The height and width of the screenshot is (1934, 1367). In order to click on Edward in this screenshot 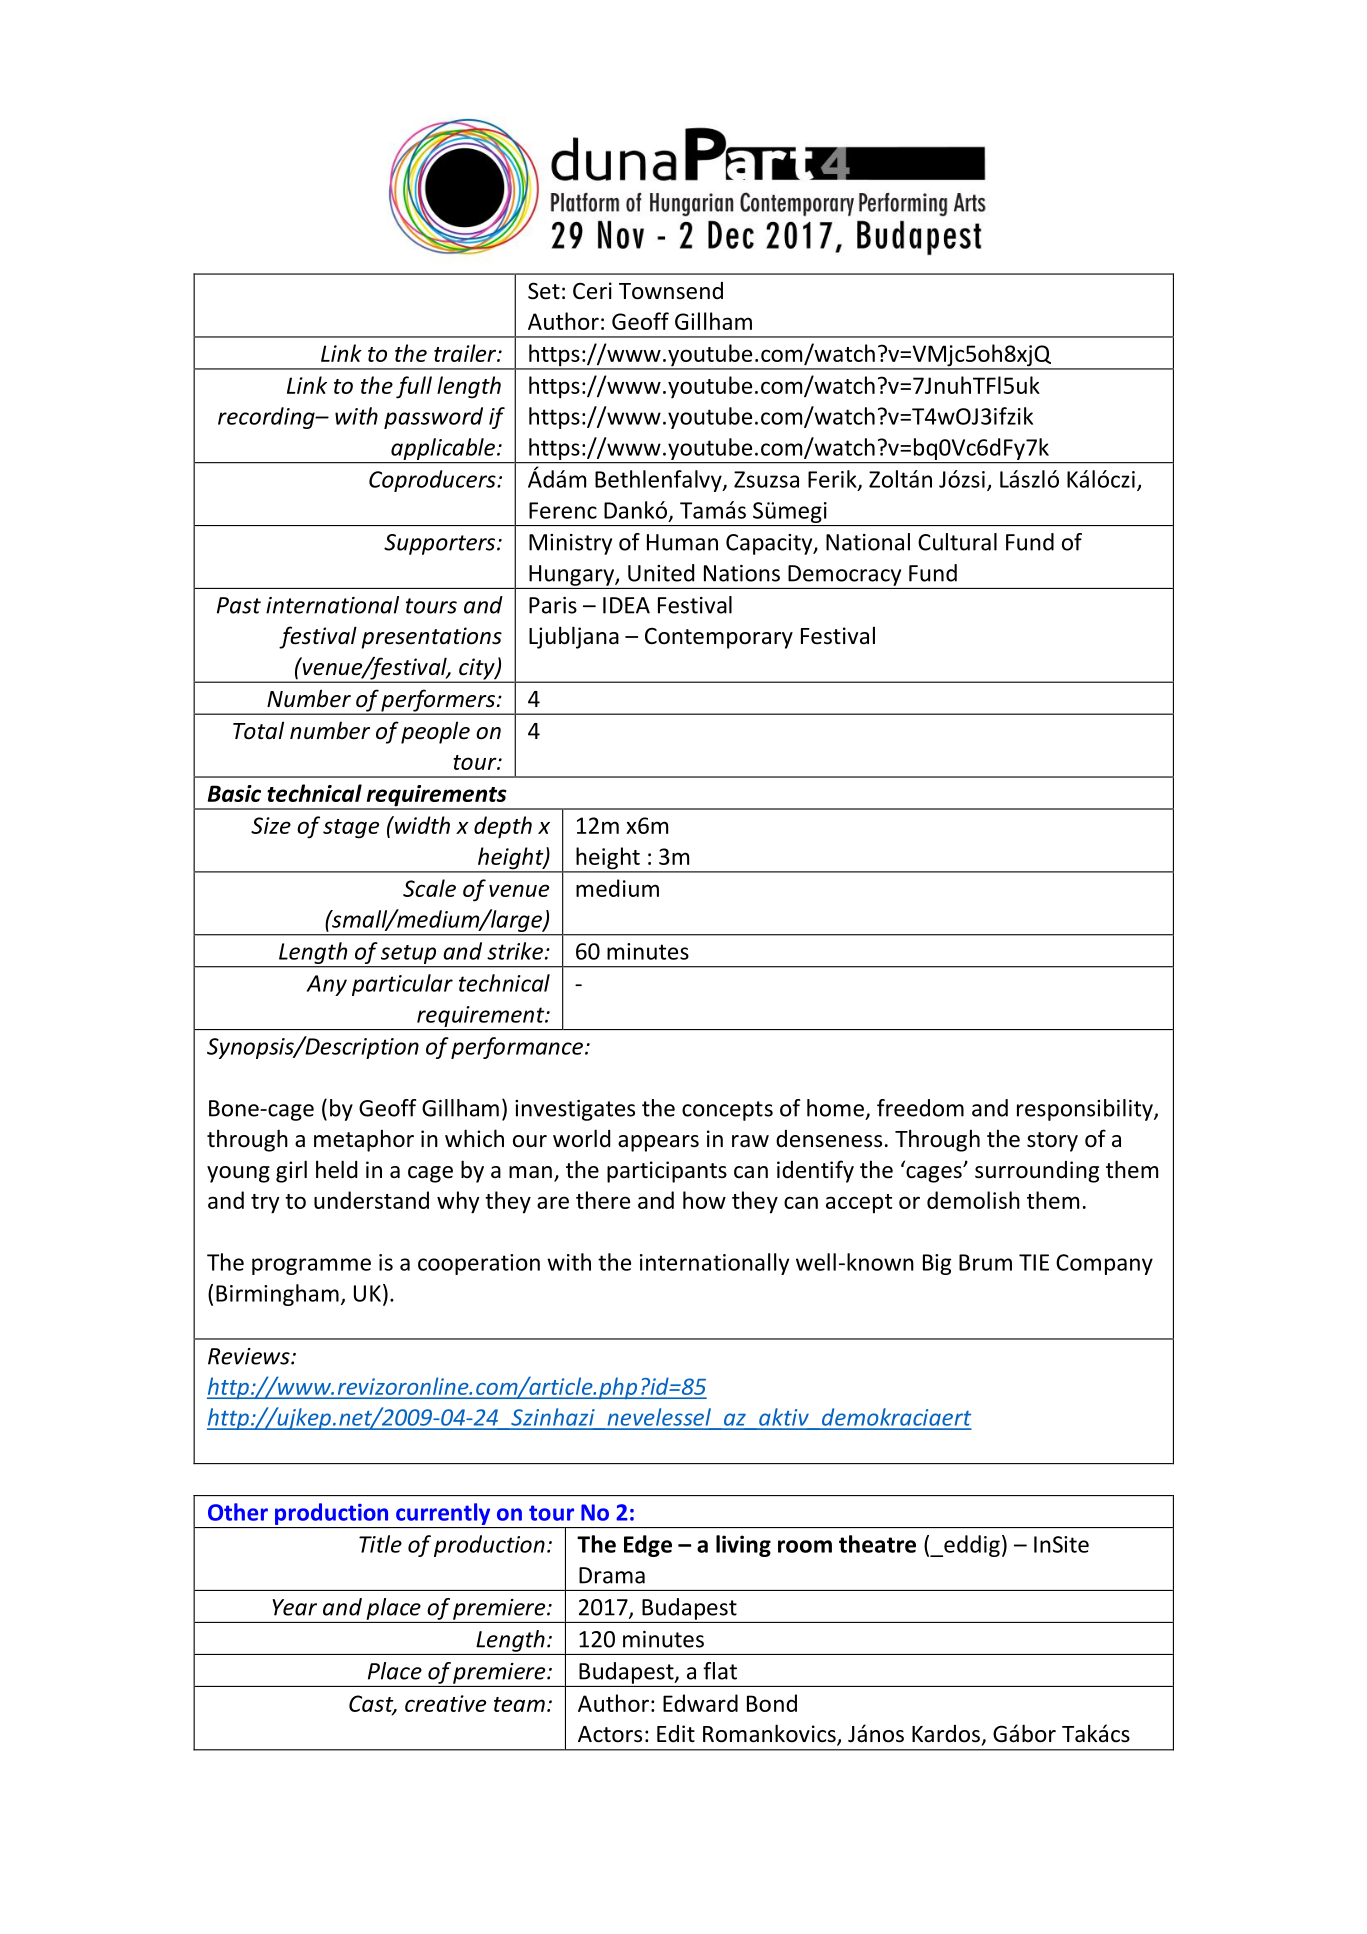, I will do `click(700, 1703)`.
